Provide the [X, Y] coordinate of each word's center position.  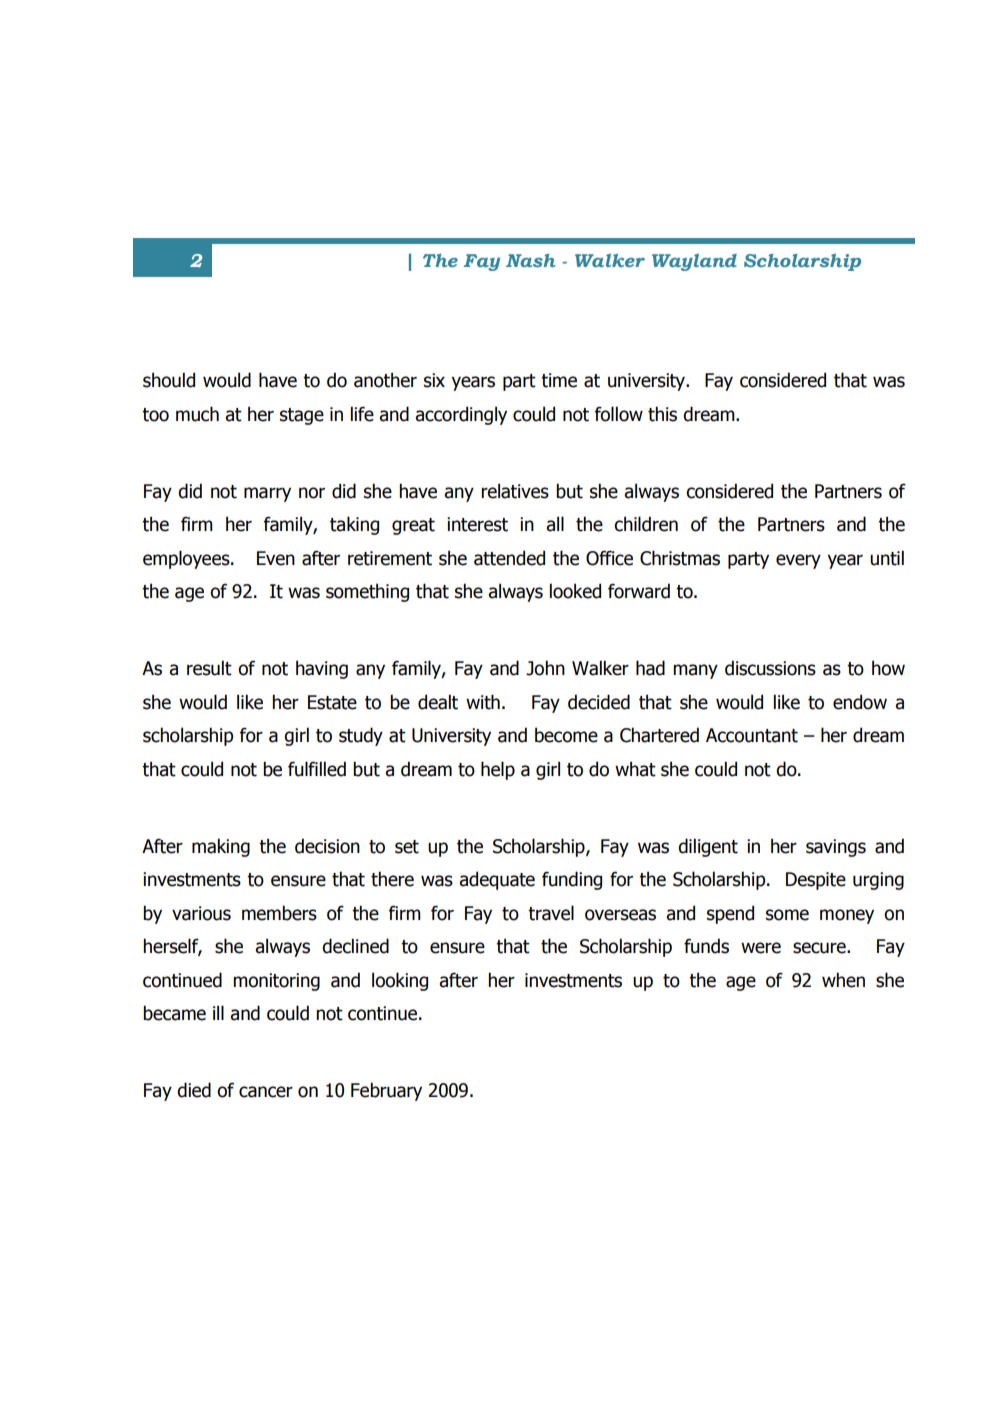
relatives [515, 491]
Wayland [694, 262]
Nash [530, 260]
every [798, 561]
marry [267, 494]
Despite [816, 881]
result [209, 668]
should [169, 380]
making [221, 847]
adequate [497, 880]
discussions [770, 668]
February [386, 1091]
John [545, 668]
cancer [266, 1092]
